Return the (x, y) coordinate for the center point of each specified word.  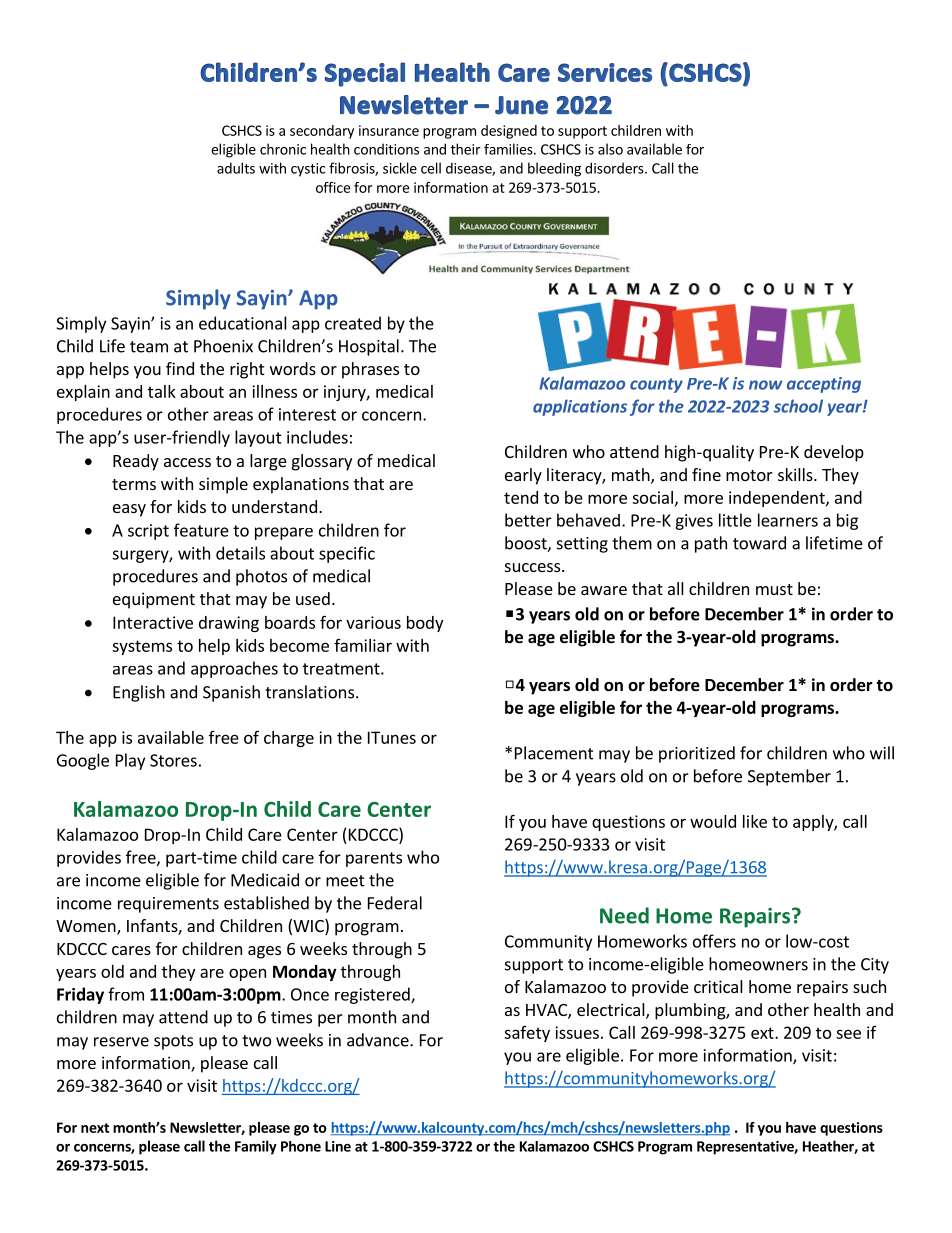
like (755, 821)
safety (527, 1034)
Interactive (153, 622)
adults (236, 168)
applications (580, 407)
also (610, 149)
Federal (395, 903)
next (95, 1128)
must (774, 589)
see (848, 1034)
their (466, 149)
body (425, 624)
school (798, 406)
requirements (168, 905)
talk (162, 391)
